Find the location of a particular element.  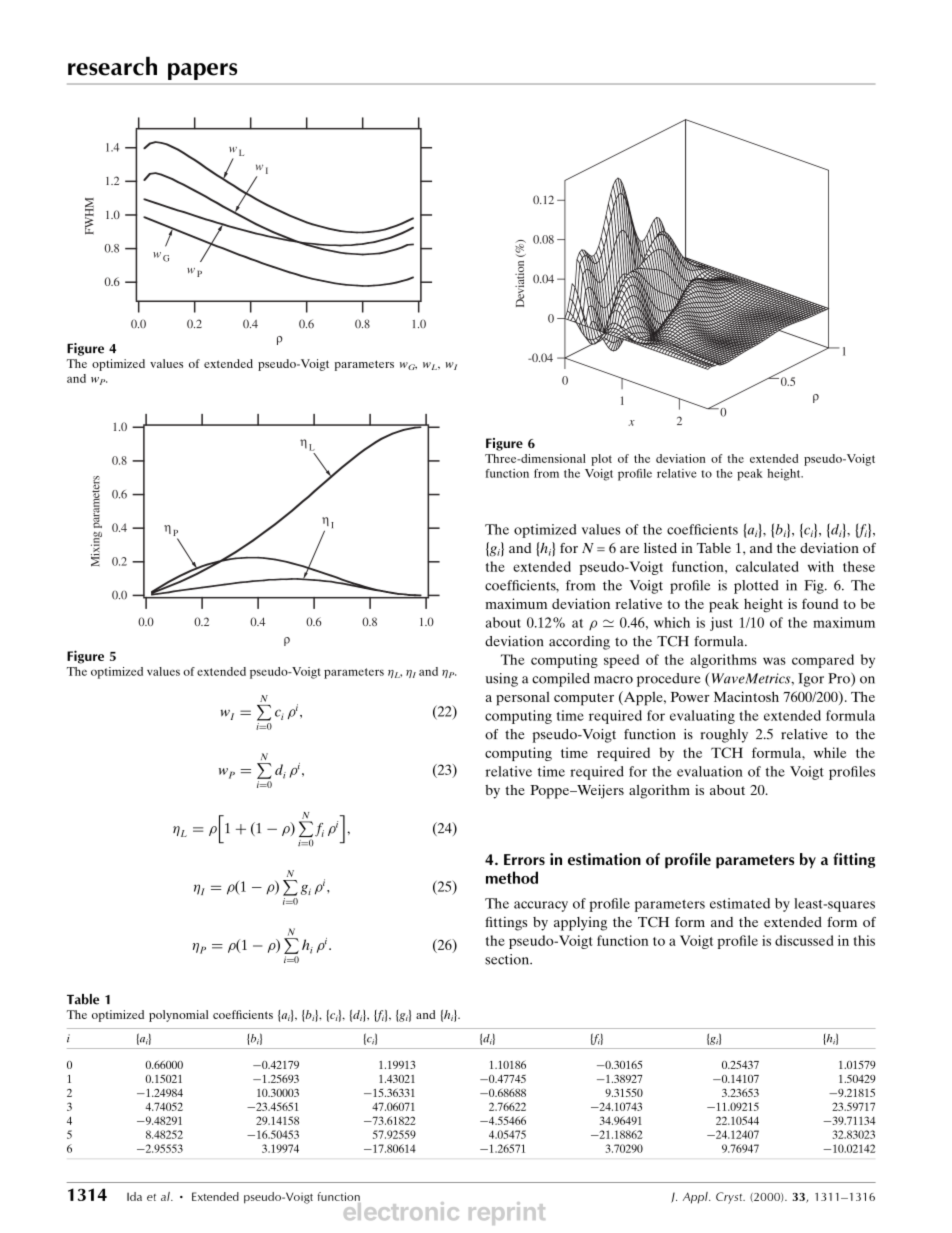

papers is located at coordinates (202, 71).
